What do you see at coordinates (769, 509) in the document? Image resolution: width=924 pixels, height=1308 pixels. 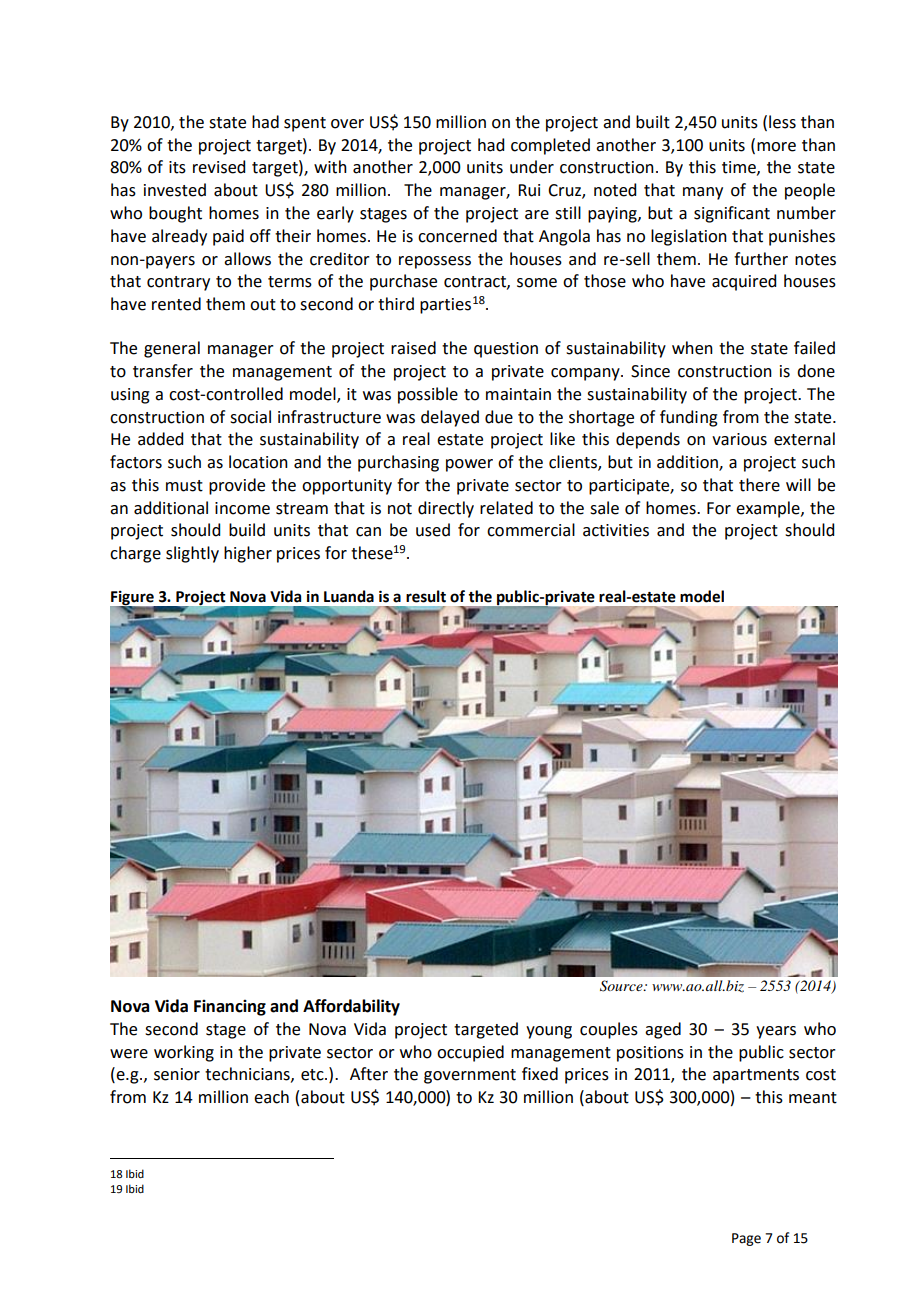 I see `example` at bounding box center [769, 509].
